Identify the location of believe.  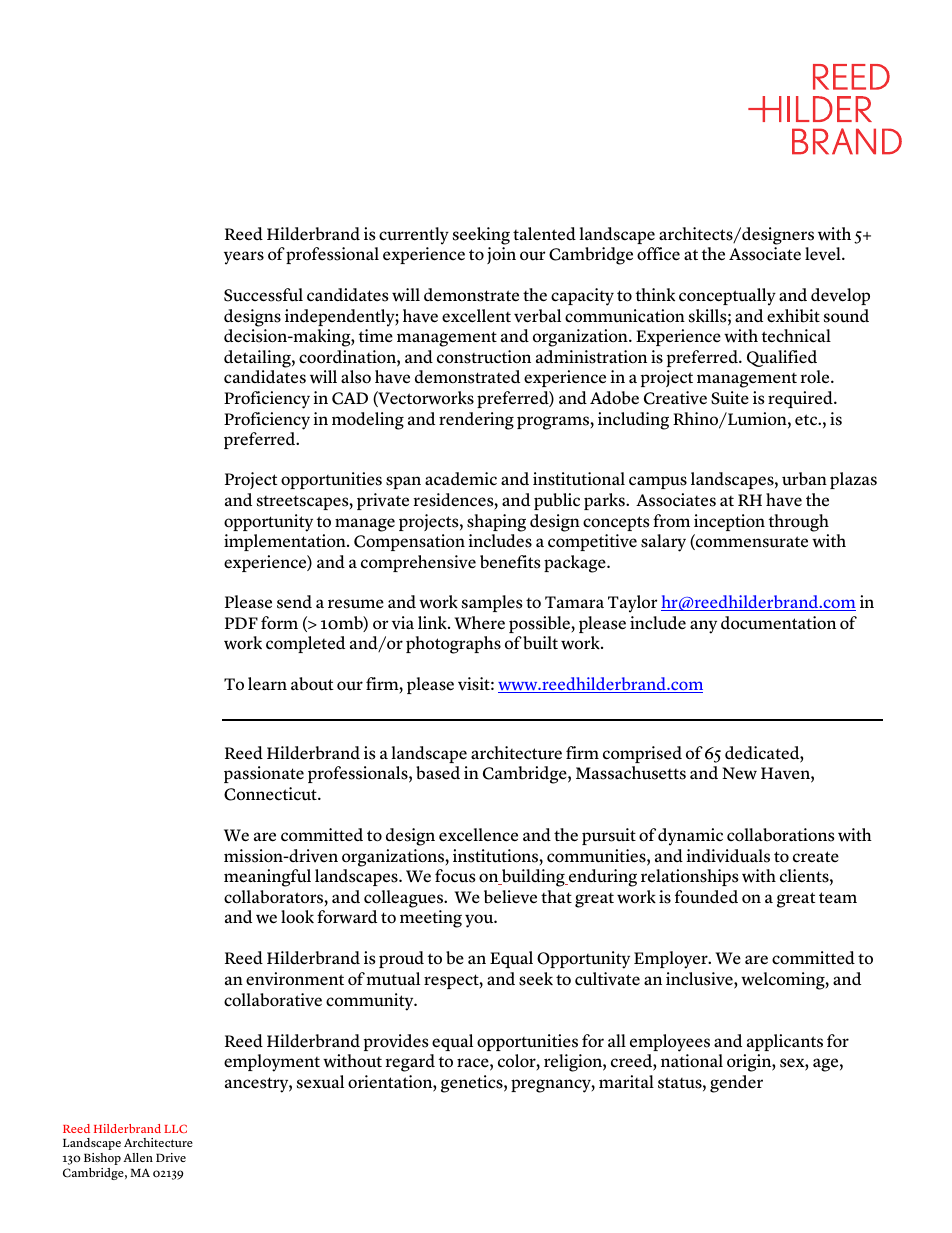
(510, 897).
